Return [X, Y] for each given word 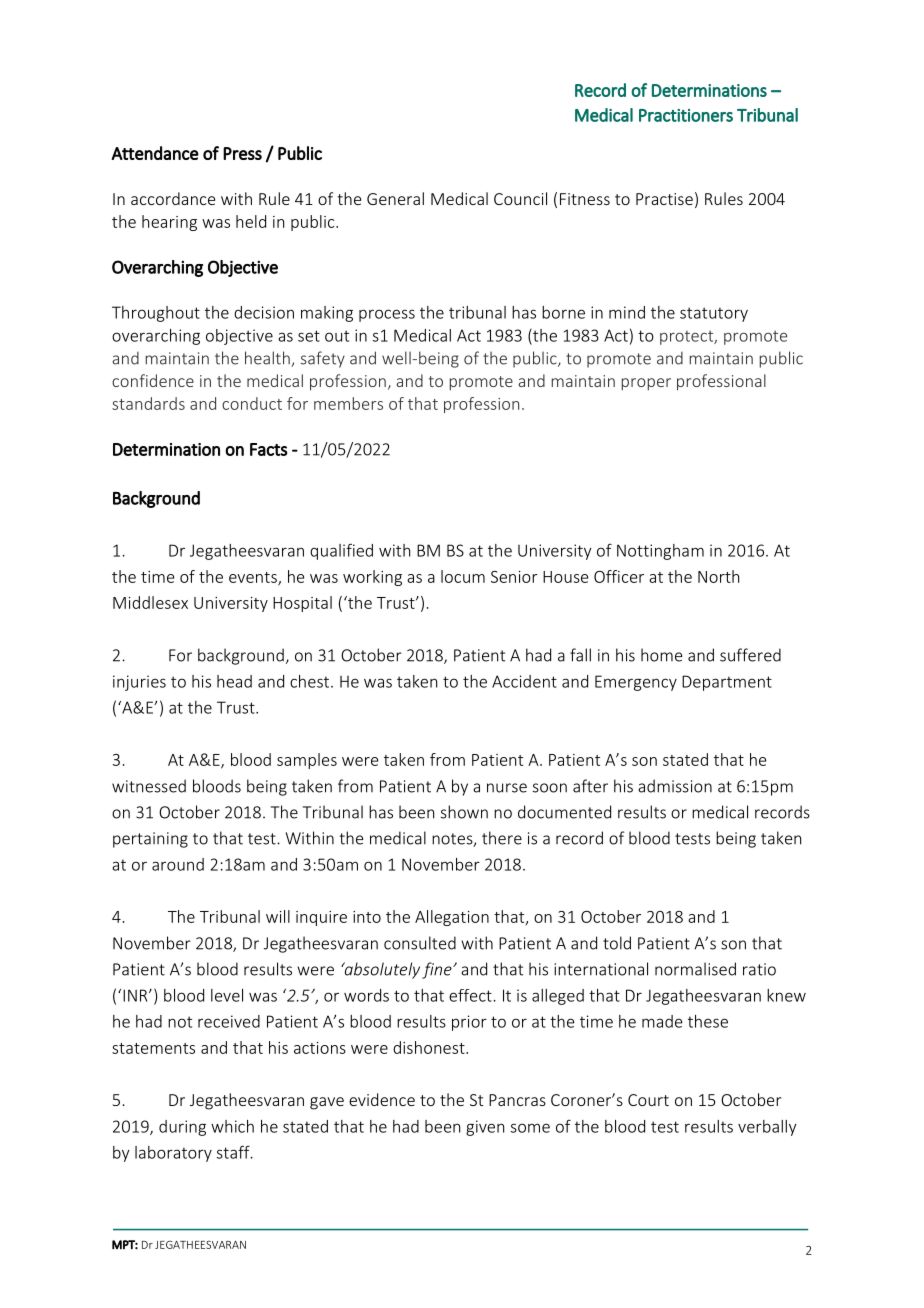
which [232, 1126]
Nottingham [660, 552]
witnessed [149, 786]
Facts [269, 449]
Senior [514, 577]
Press [242, 153]
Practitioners [686, 115]
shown [464, 812]
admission [675, 786]
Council [520, 198]
